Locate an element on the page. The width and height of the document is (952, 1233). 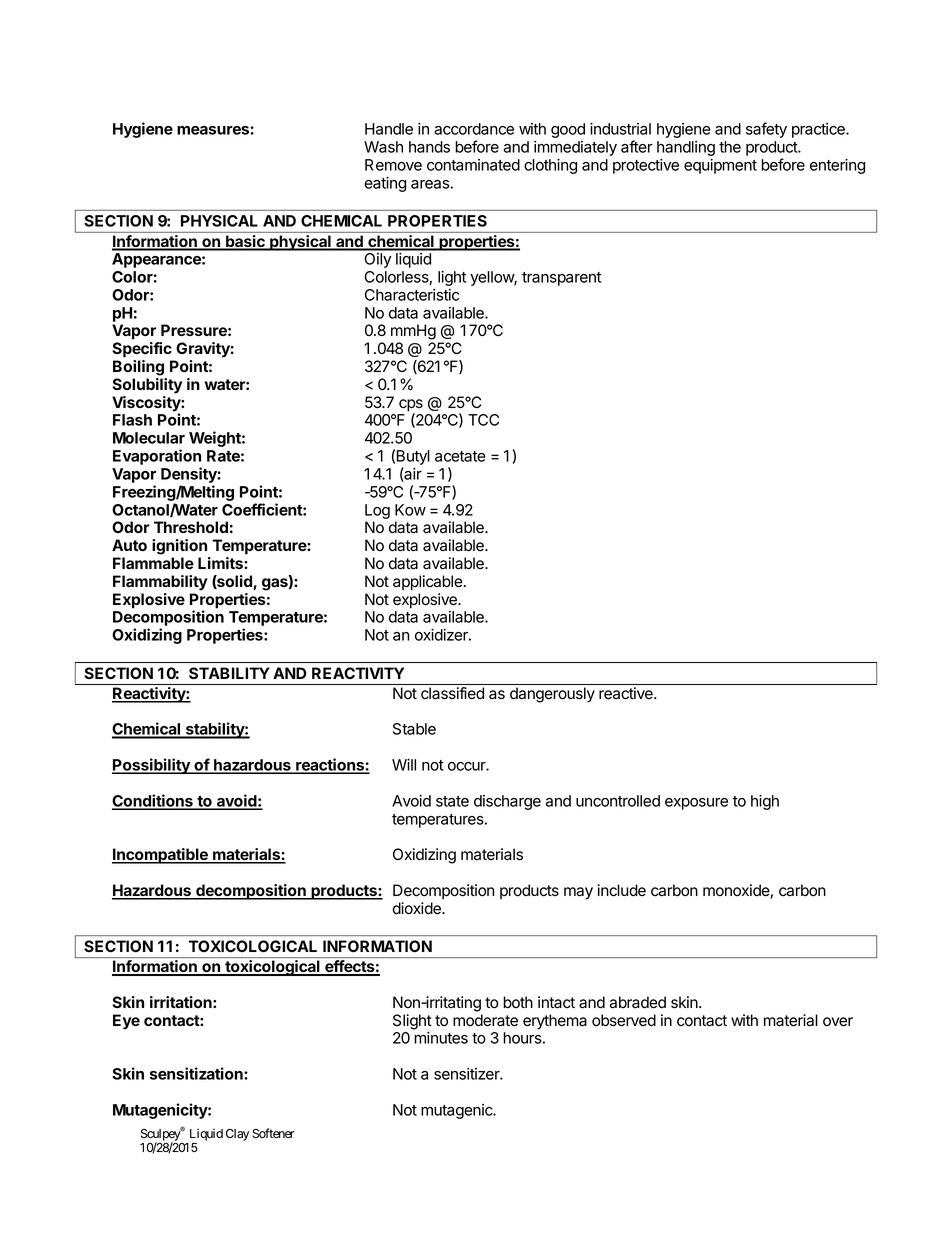
minutes is located at coordinates (441, 1038).
